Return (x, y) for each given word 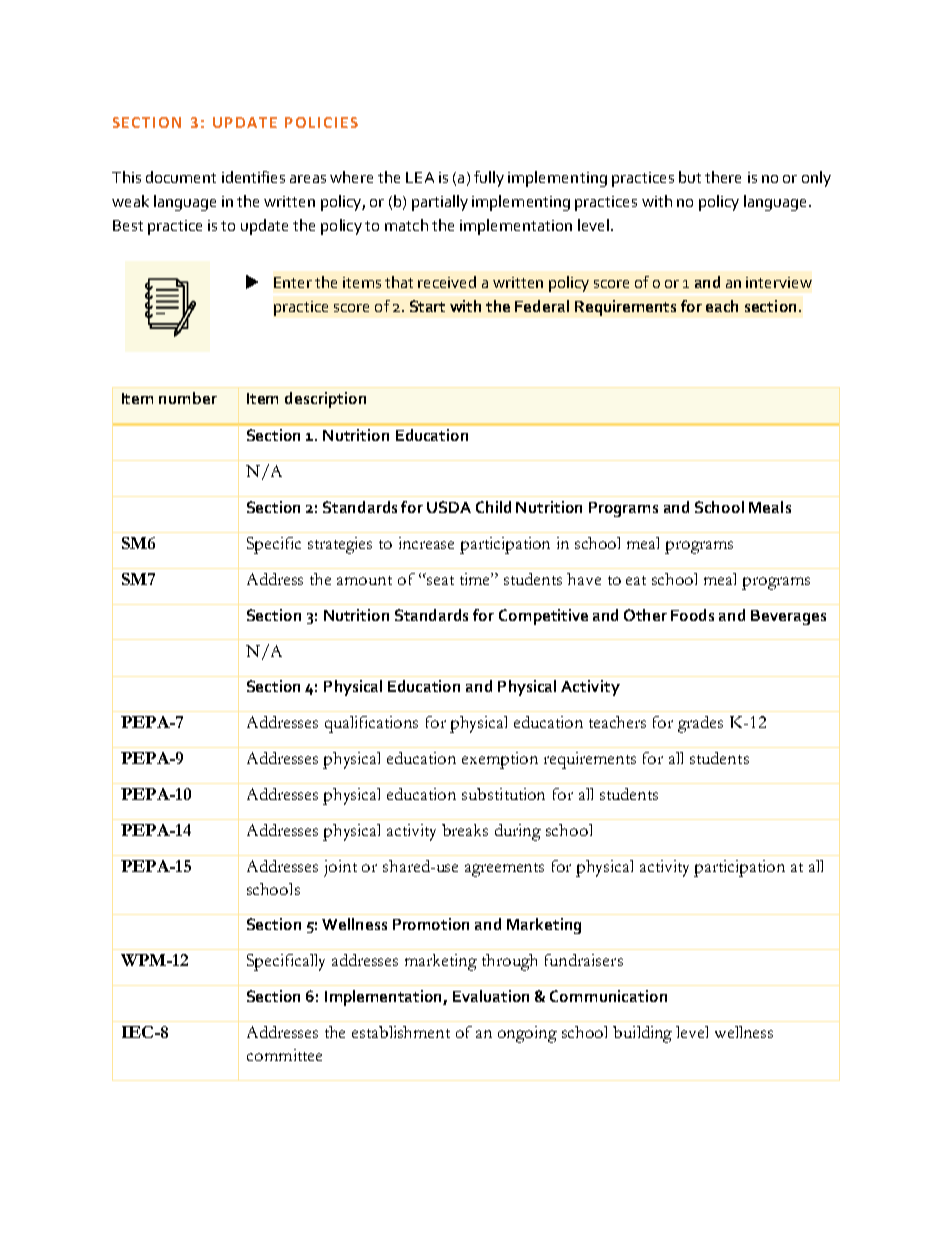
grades (700, 724)
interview (779, 282)
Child (493, 507)
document (181, 177)
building (642, 1034)
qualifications (371, 724)
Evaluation (491, 996)
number (188, 398)
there (723, 177)
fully (489, 179)
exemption (500, 760)
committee (284, 1055)
